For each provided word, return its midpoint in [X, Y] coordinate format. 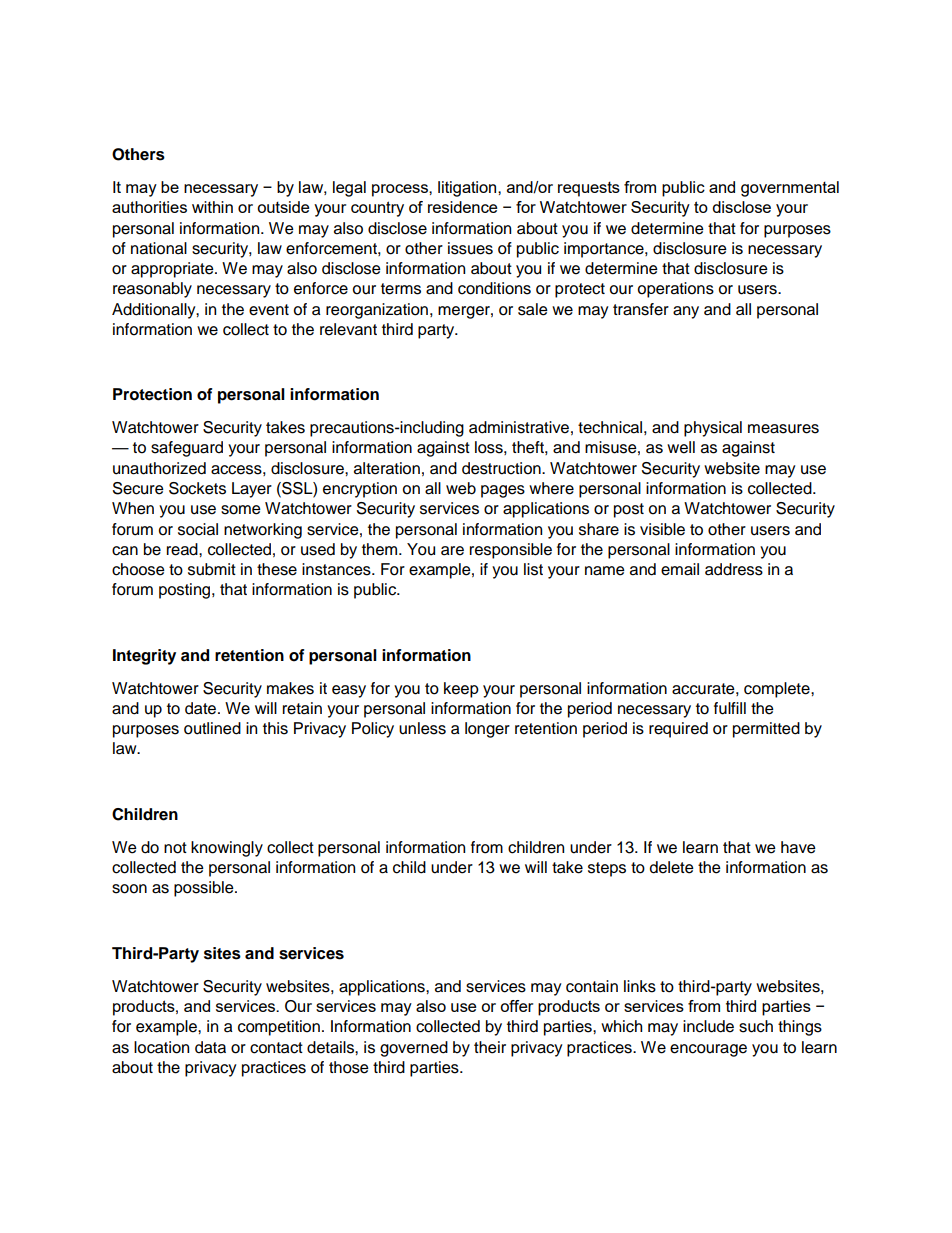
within [212, 207]
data [210, 1047]
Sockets [197, 488]
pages [503, 491]
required [678, 730]
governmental [790, 189]
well [681, 447]
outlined [212, 728]
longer [487, 730]
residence [463, 207]
